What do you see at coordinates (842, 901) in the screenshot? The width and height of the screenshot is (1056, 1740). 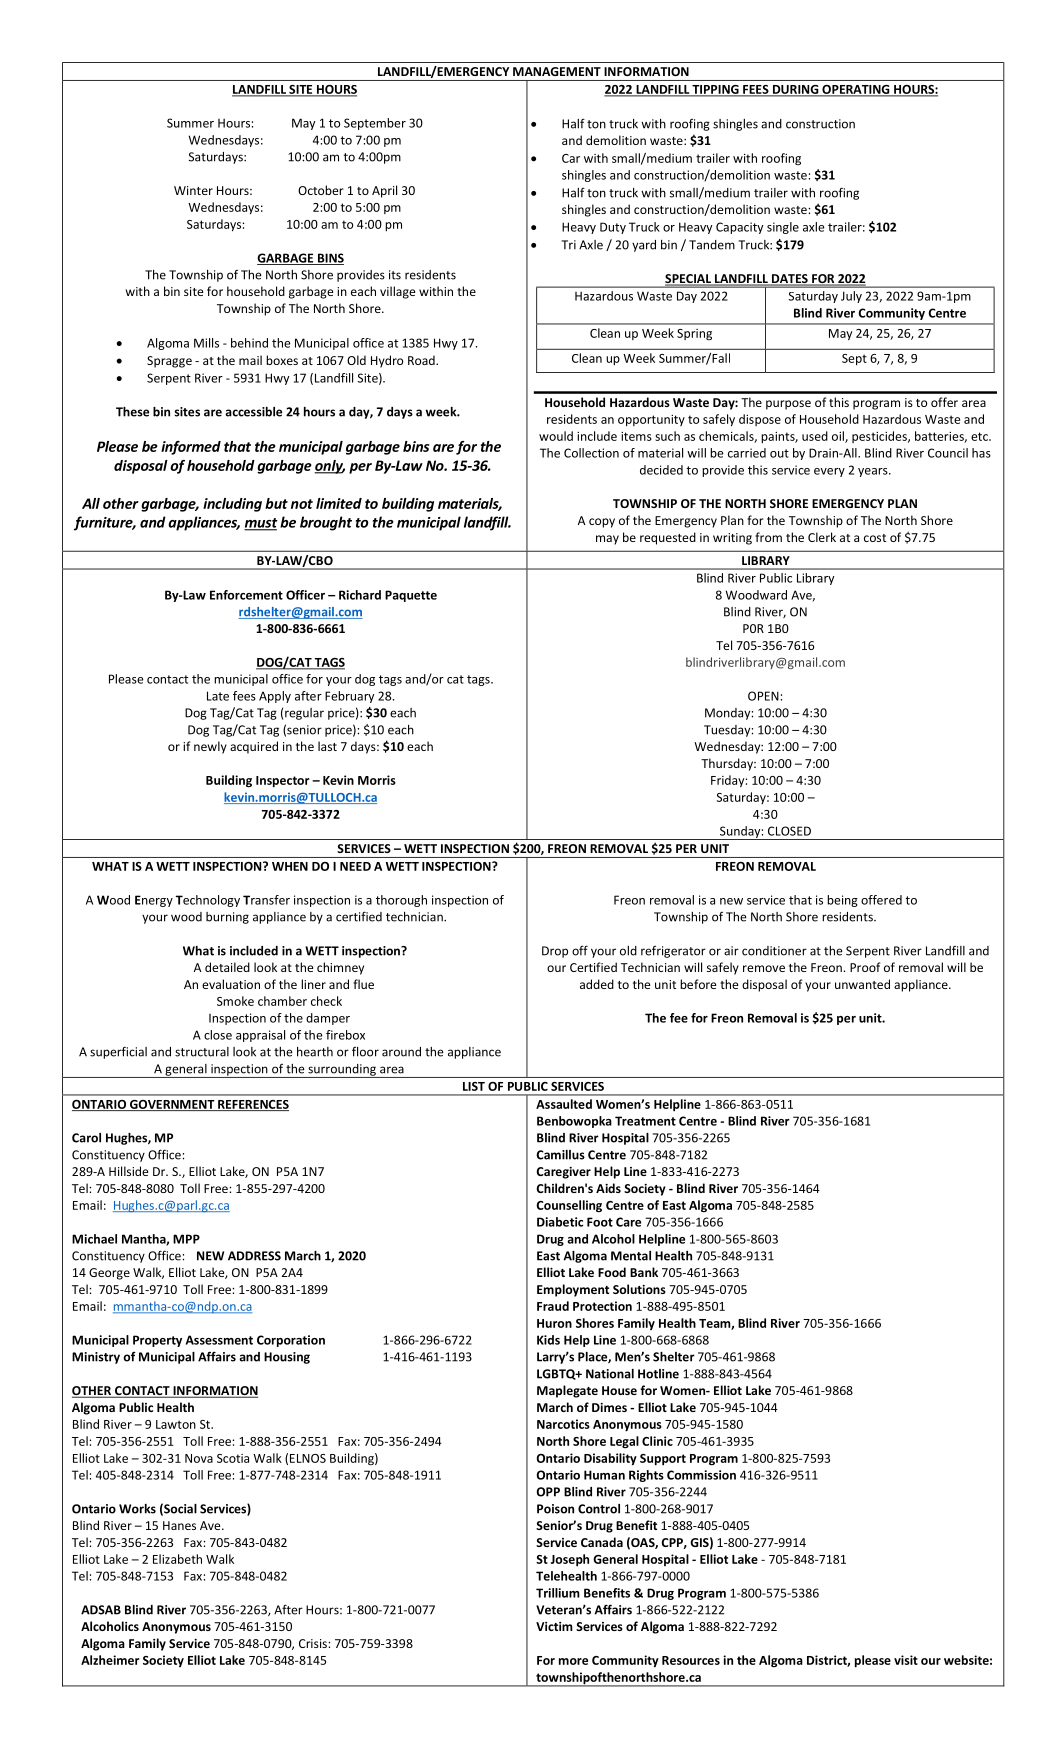 I see `being` at bounding box center [842, 901].
